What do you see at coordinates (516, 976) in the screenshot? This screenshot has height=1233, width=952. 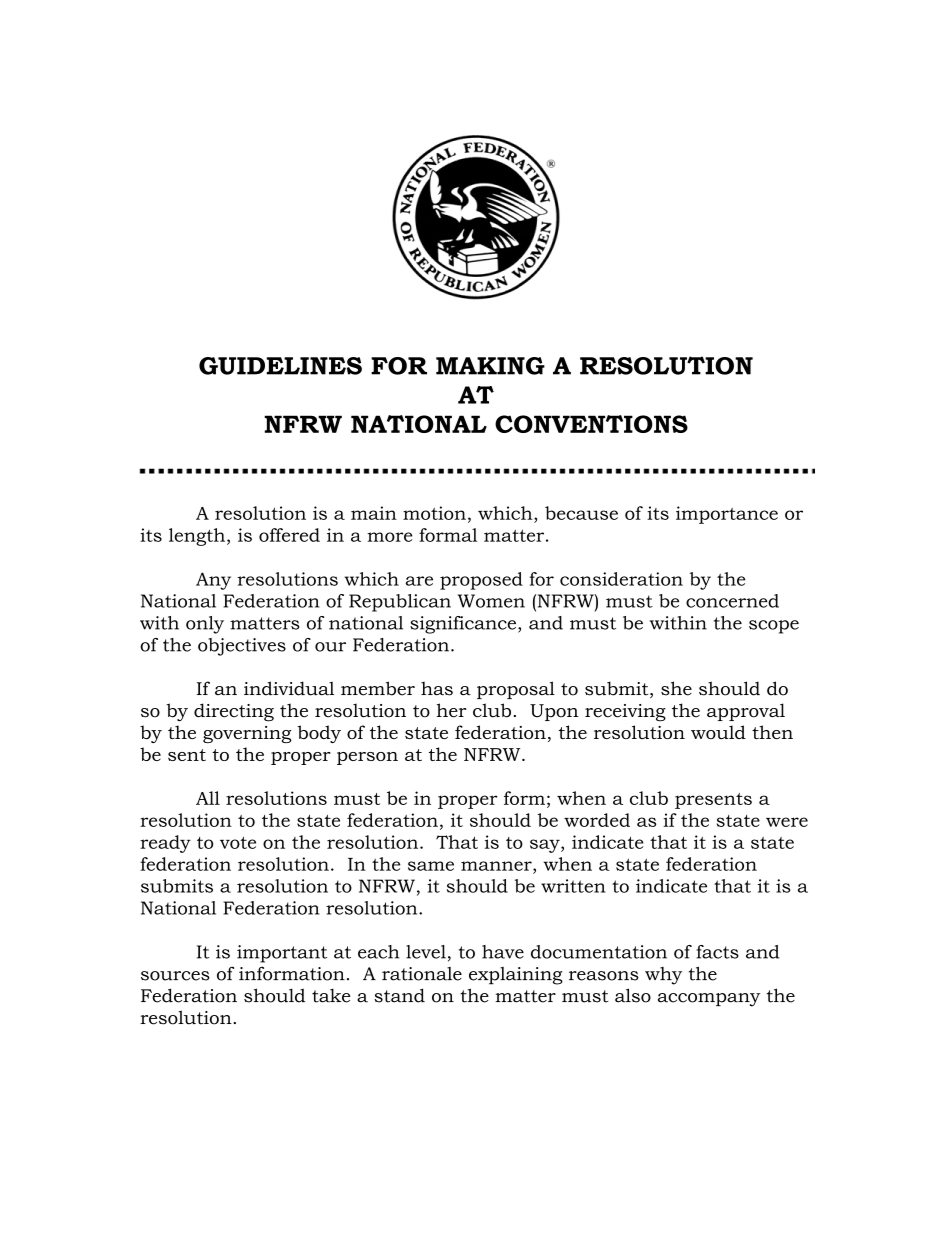 I see `explaining` at bounding box center [516, 976].
